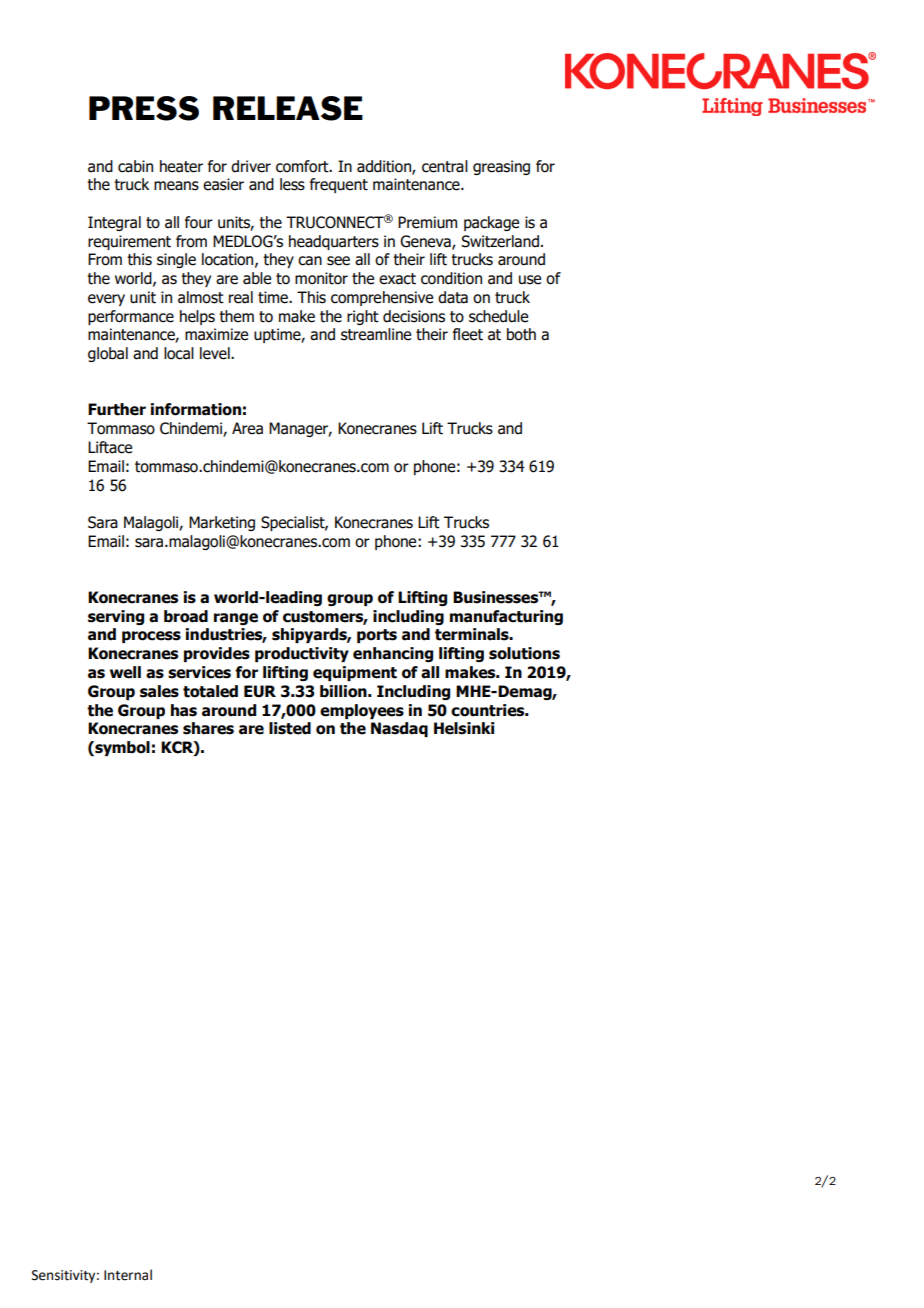 The image size is (924, 1308). I want to click on Area, so click(247, 428).
